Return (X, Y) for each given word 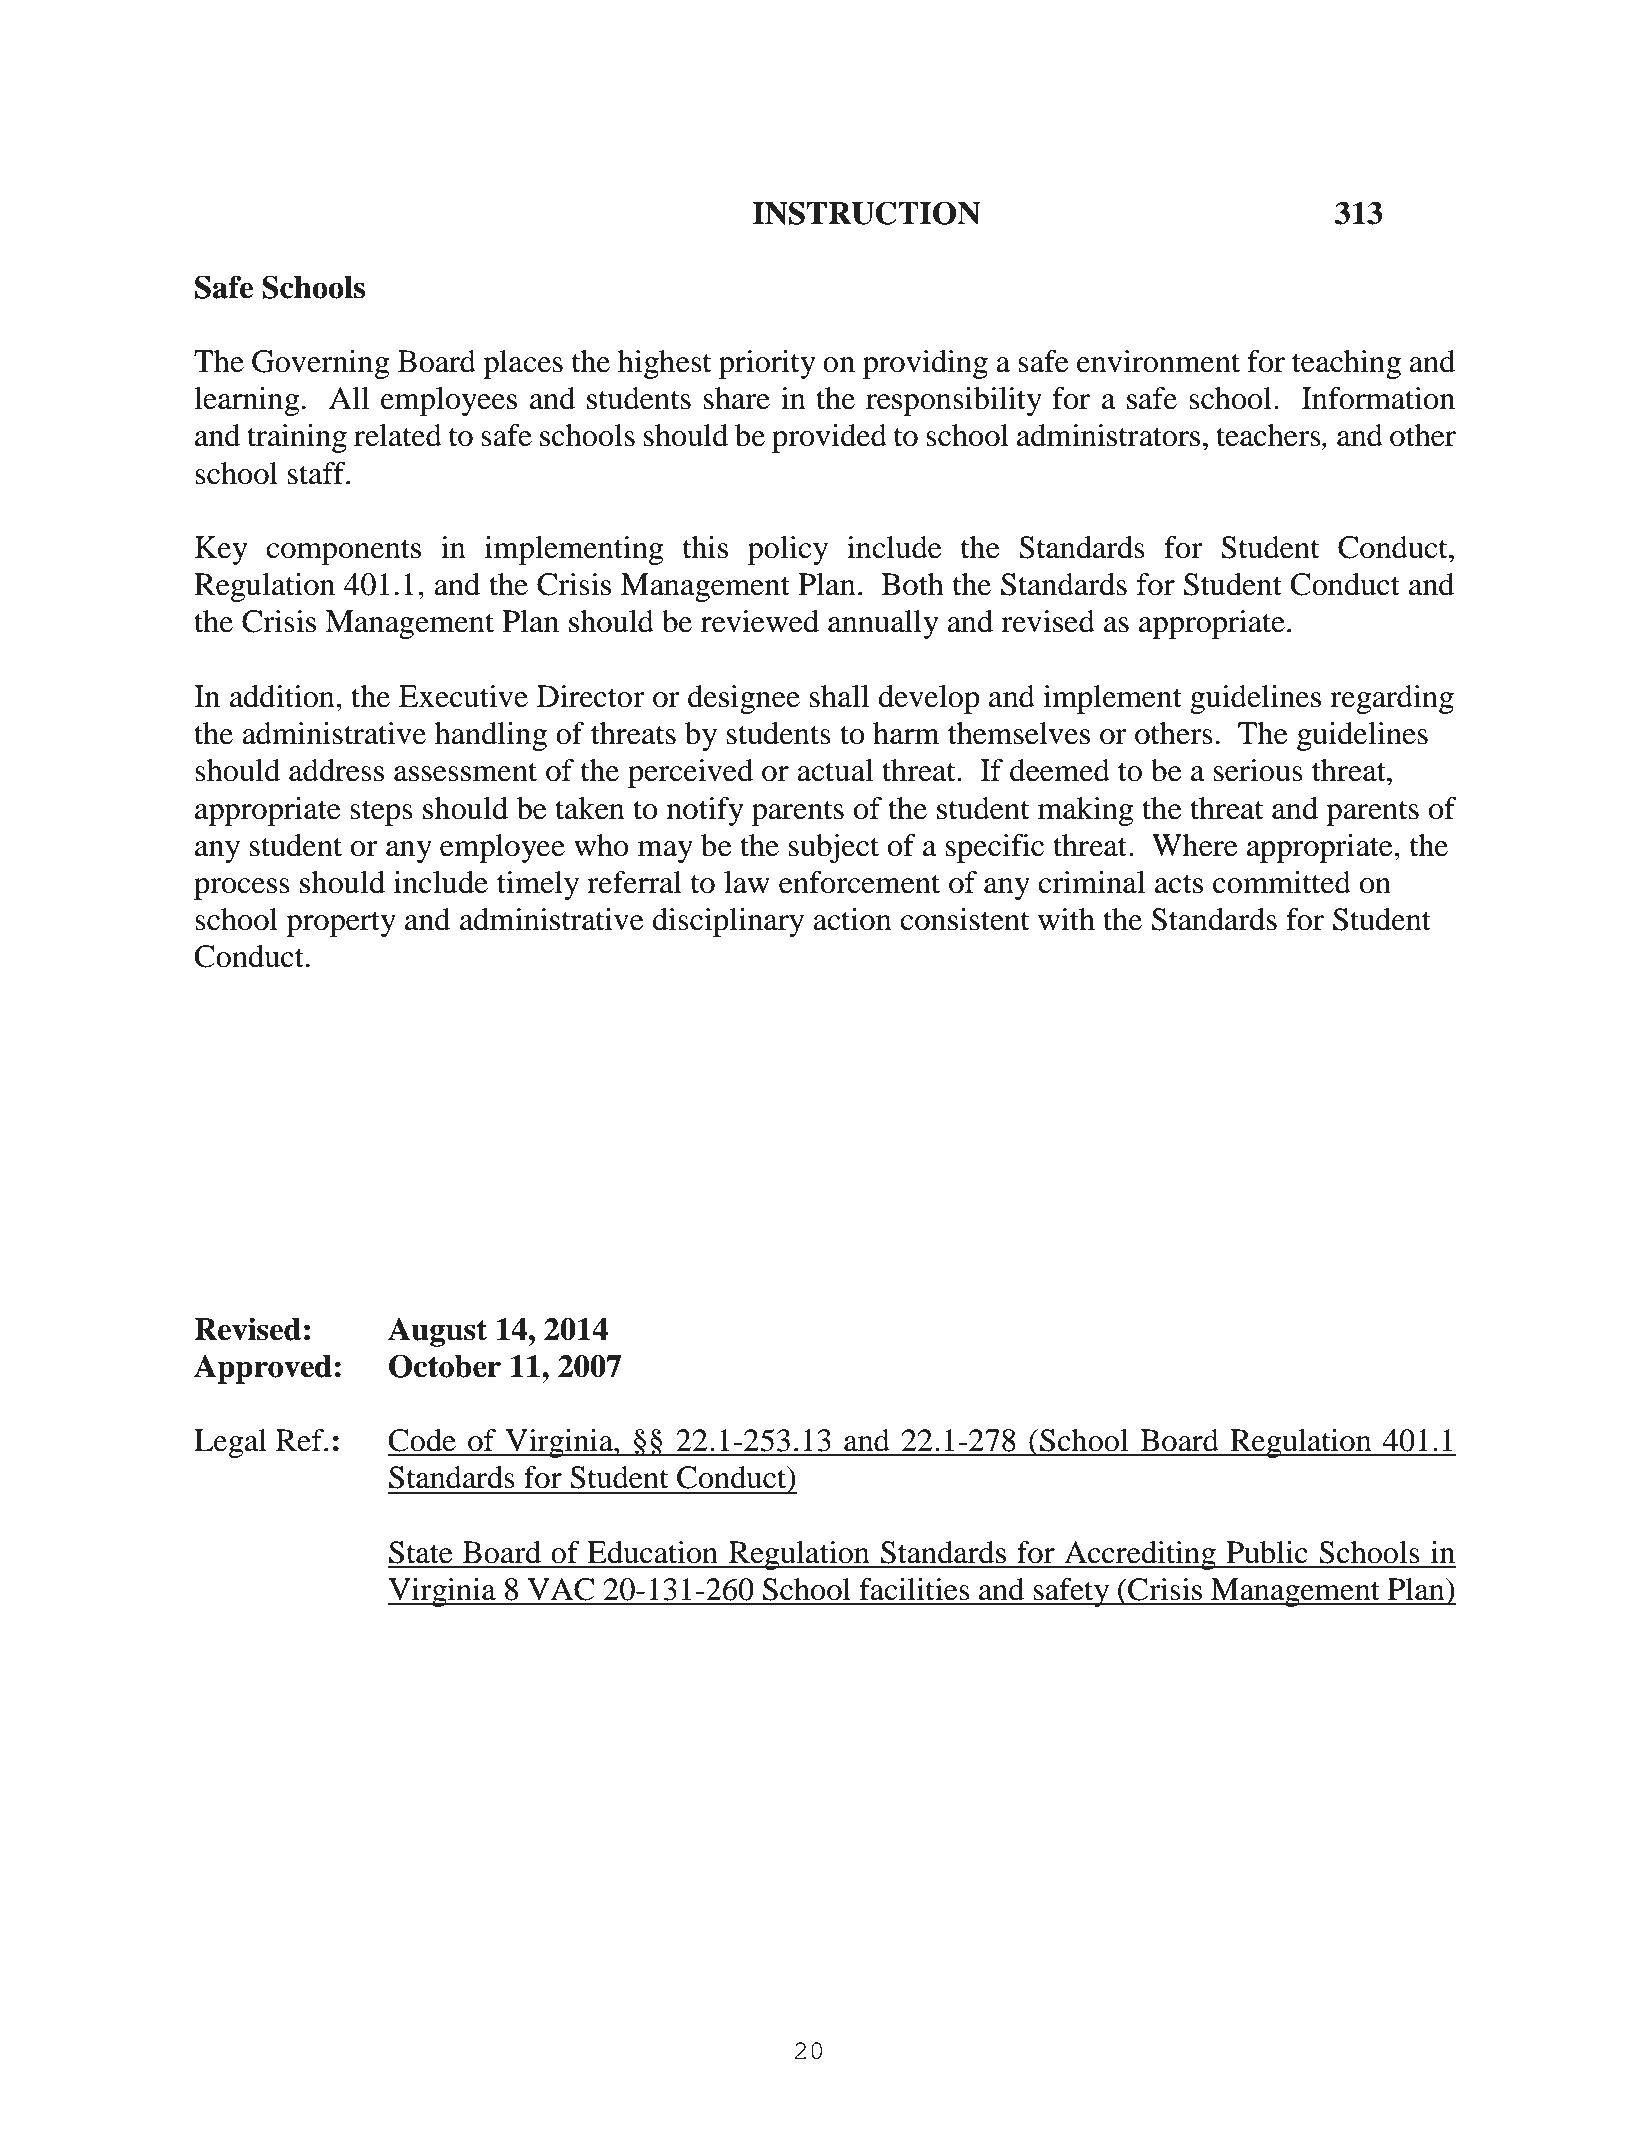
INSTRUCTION (866, 213)
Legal (230, 1443)
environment (1158, 361)
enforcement (859, 882)
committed (1282, 882)
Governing (321, 364)
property (341, 924)
